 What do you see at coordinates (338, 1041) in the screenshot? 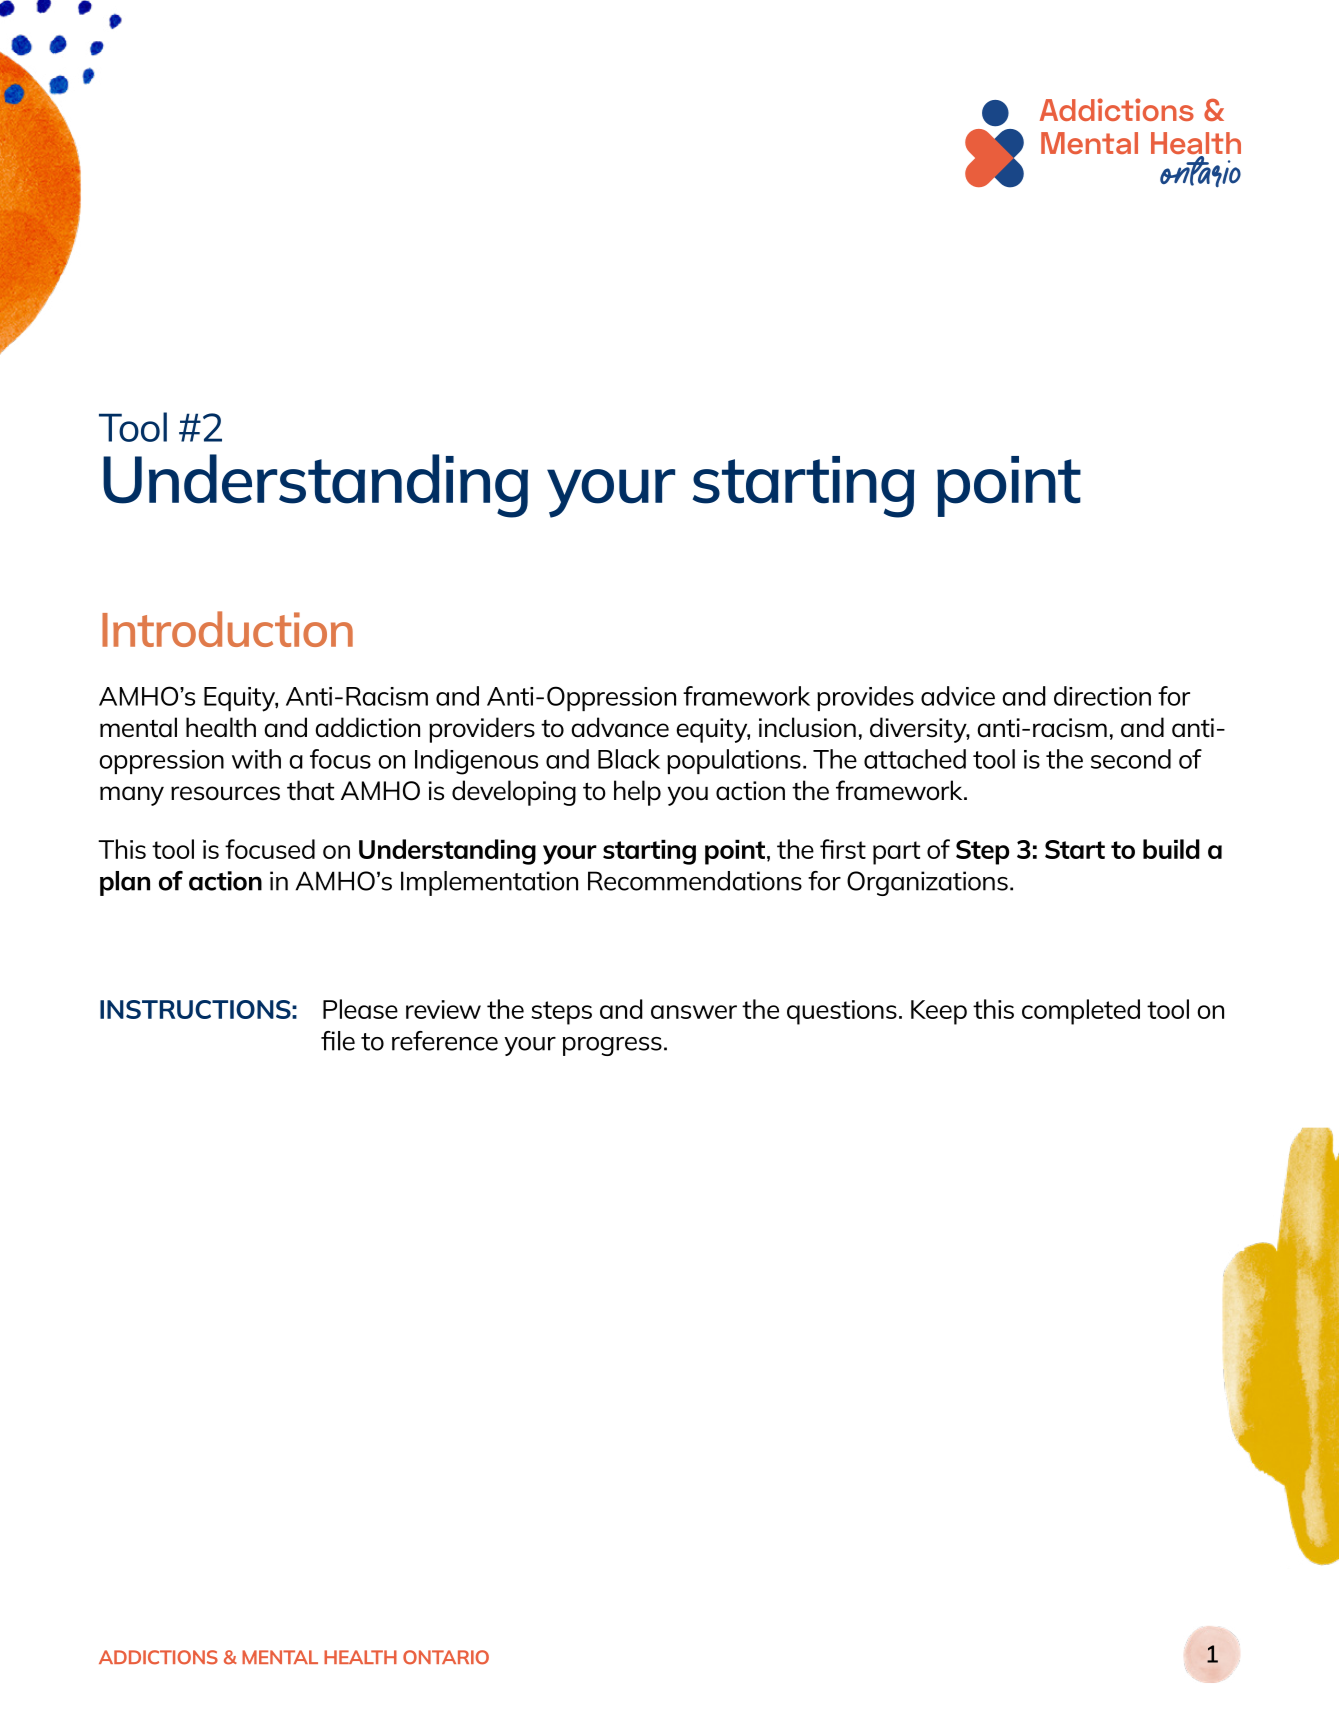
I see `file` at bounding box center [338, 1041].
